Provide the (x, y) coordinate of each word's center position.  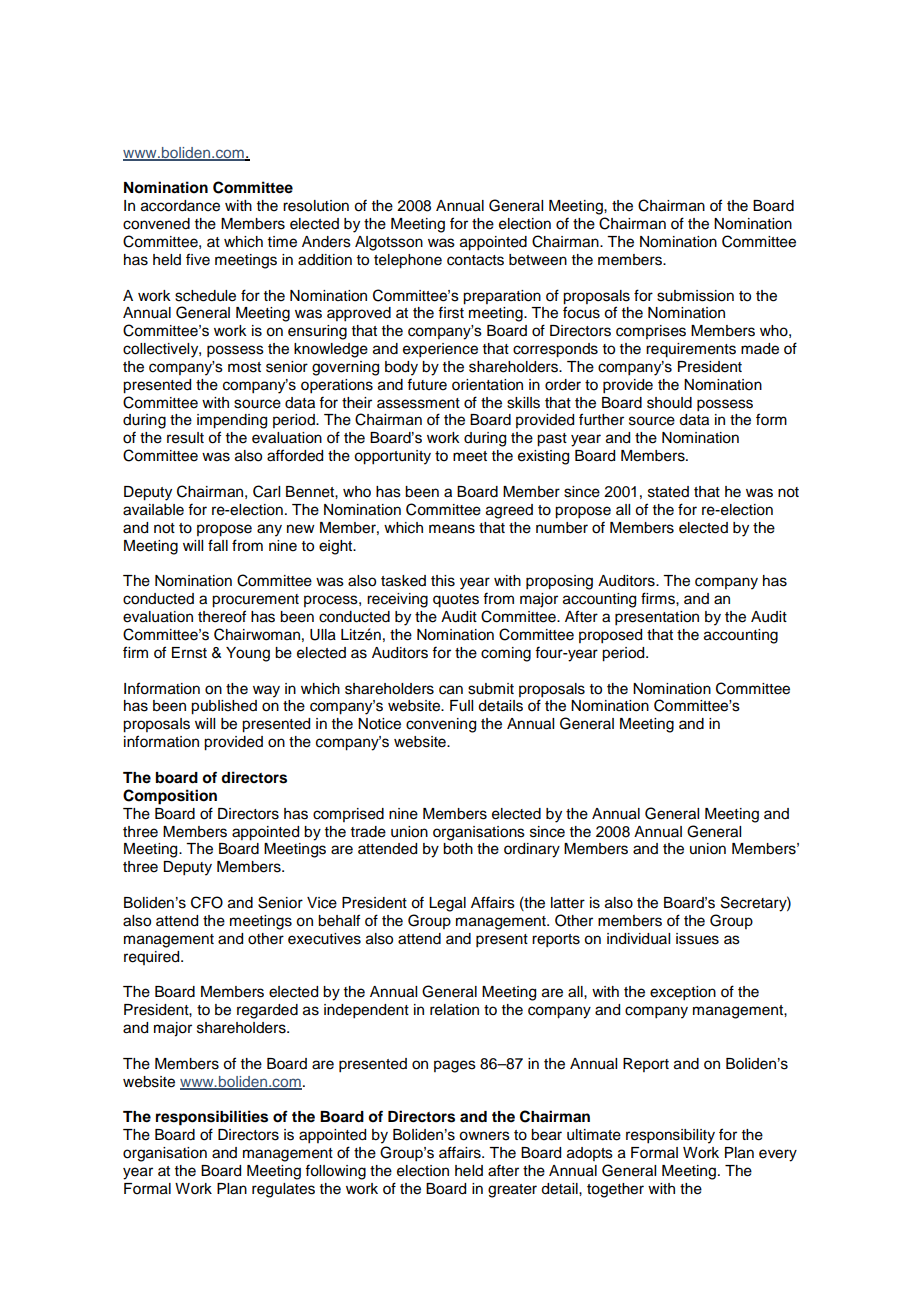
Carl (266, 491)
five (198, 259)
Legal (447, 904)
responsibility (670, 1136)
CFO (207, 902)
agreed (509, 511)
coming (506, 654)
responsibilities (212, 1118)
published (224, 707)
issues (697, 939)
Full (461, 706)
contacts (475, 260)
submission (695, 296)
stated (668, 492)
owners (484, 1136)
